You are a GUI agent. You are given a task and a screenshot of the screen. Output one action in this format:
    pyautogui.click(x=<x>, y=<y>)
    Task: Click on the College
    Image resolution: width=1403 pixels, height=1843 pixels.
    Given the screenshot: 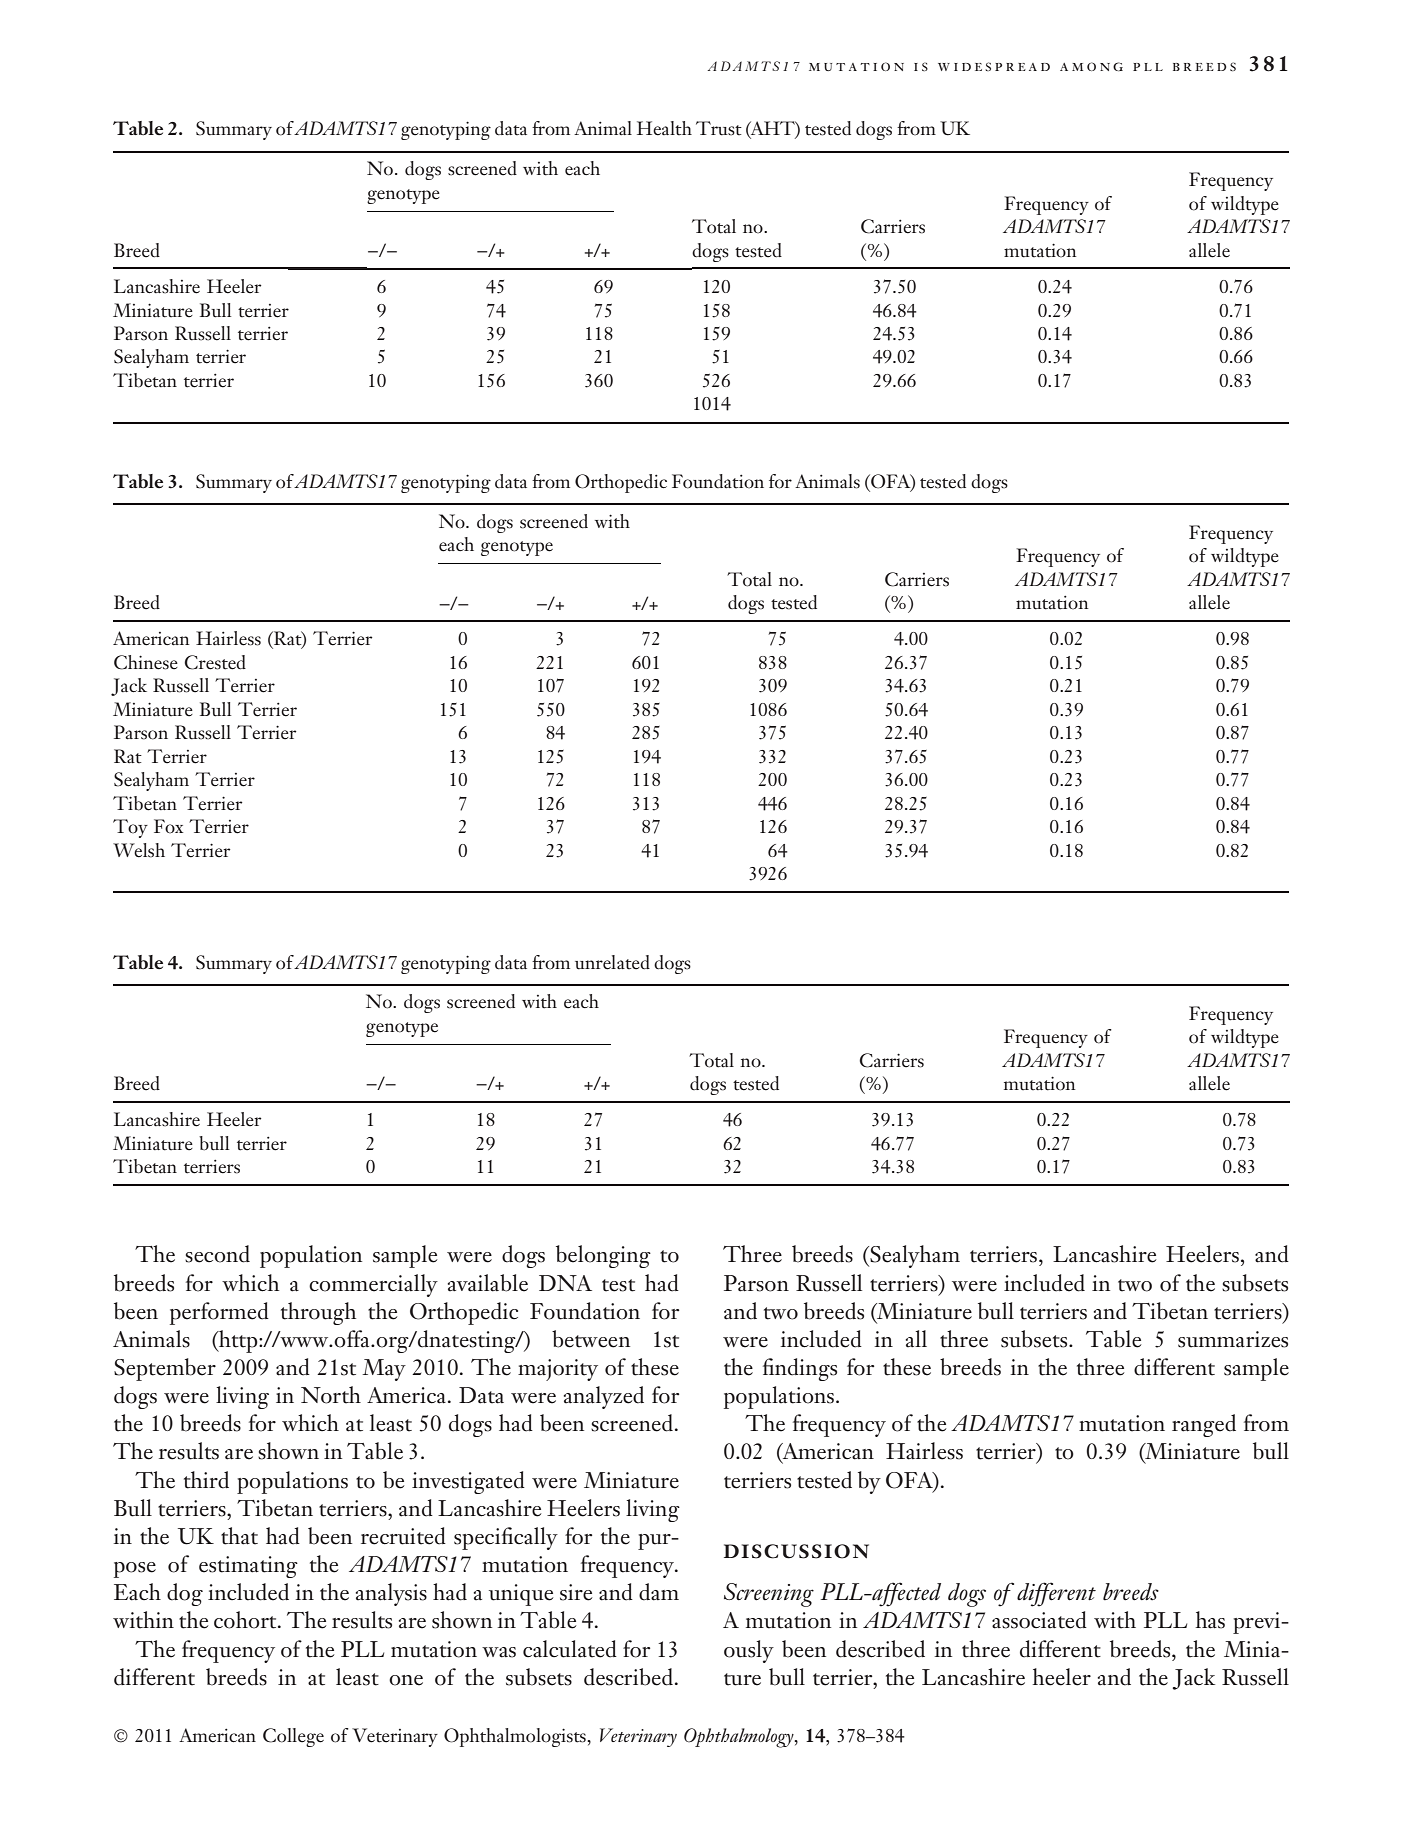 What is the action you would take?
    pyautogui.click(x=293, y=1737)
